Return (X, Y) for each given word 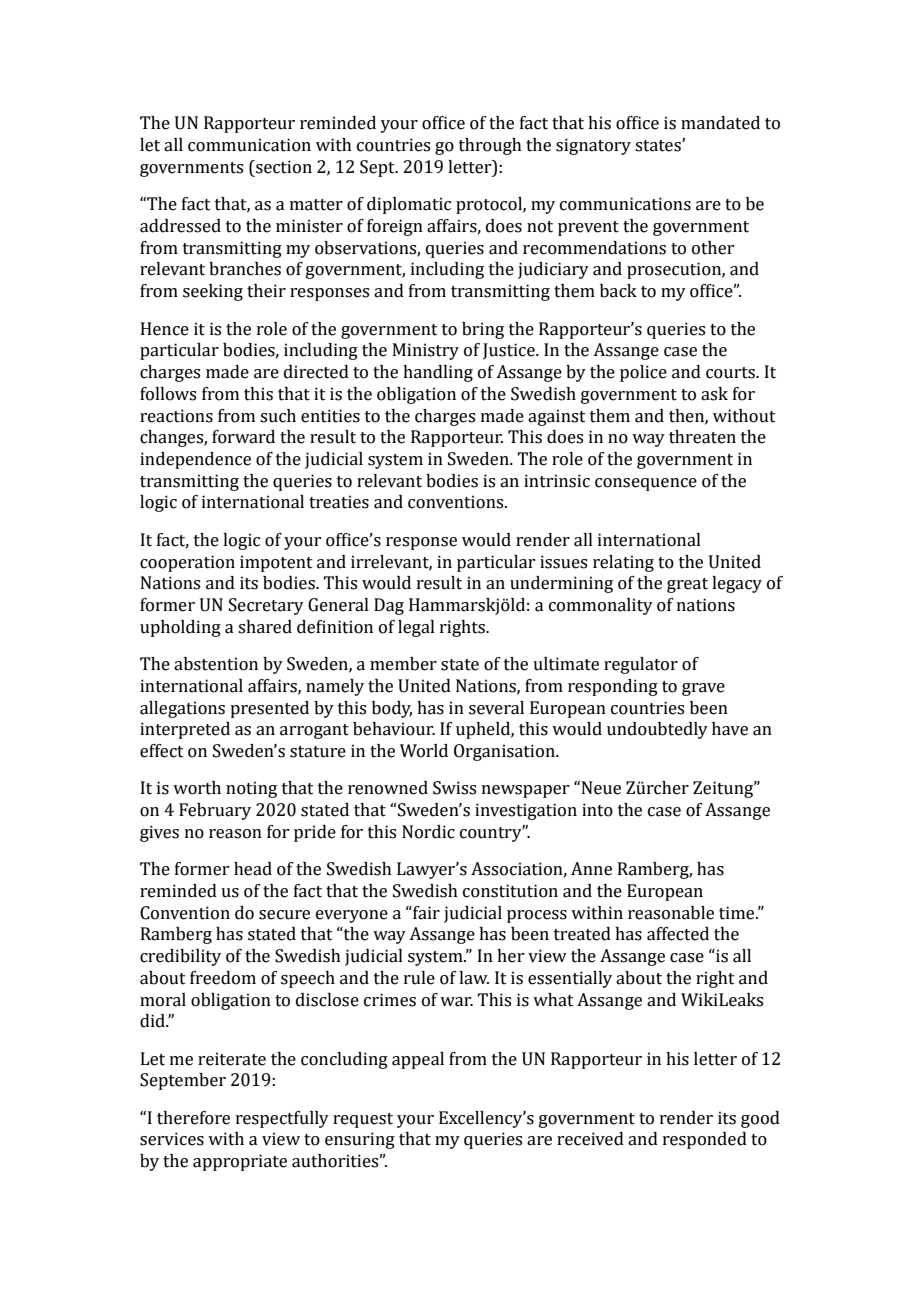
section (283, 167)
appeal (418, 1060)
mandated (720, 123)
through (490, 146)
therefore (193, 1118)
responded (705, 1140)
